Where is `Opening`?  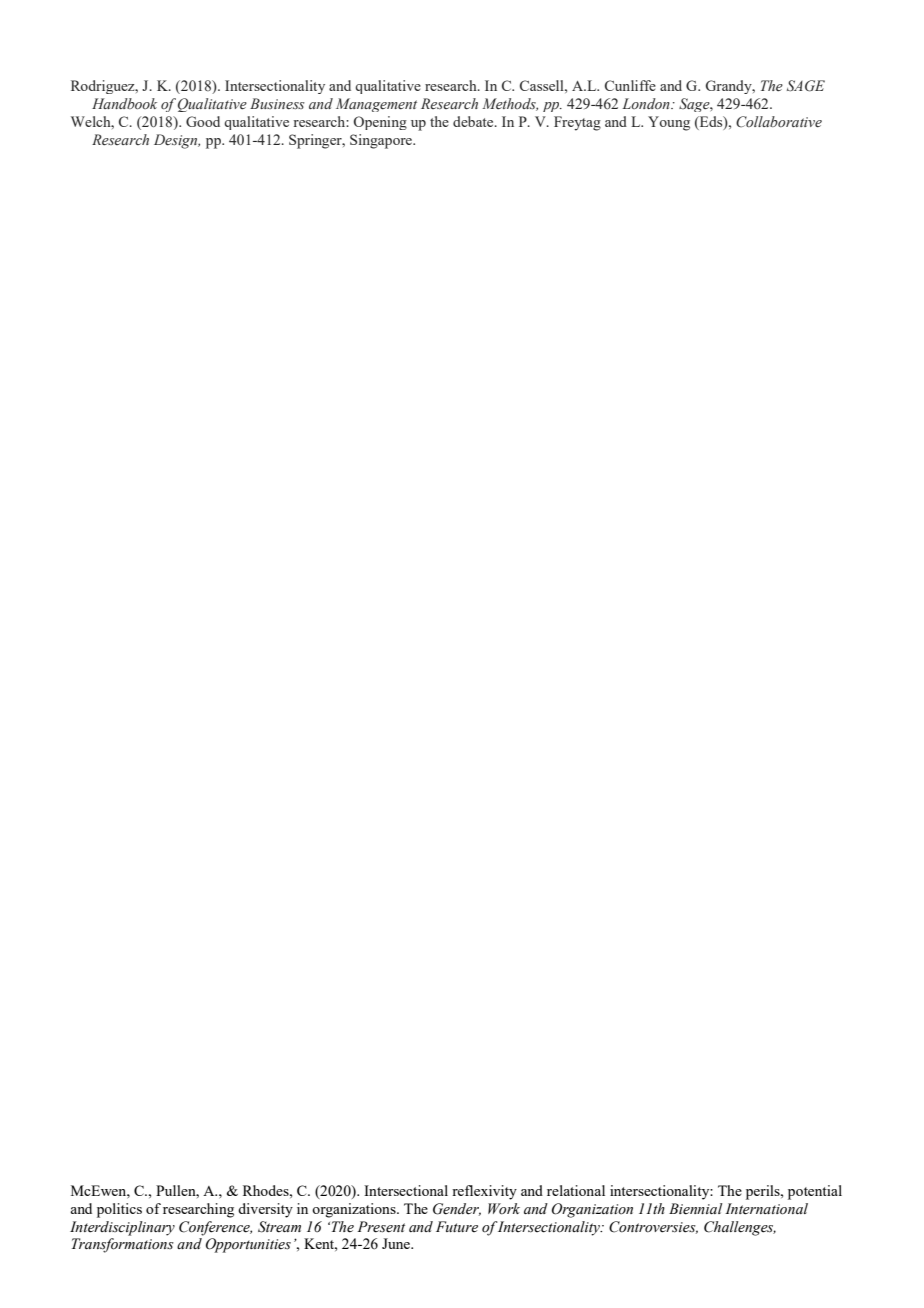
Opening is located at coordinates (380, 123).
